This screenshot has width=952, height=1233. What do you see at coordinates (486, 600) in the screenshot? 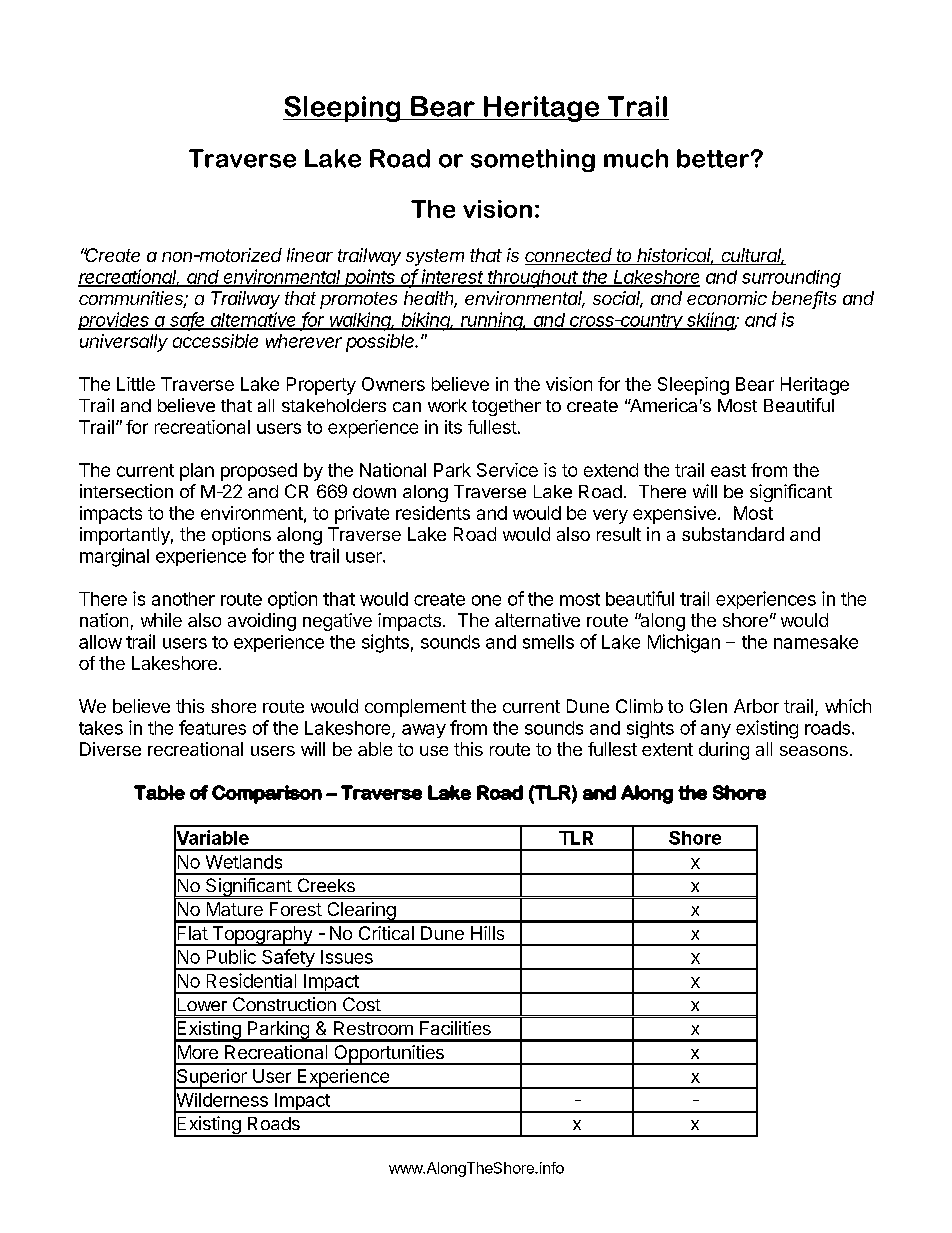
I see `one` at bounding box center [486, 600].
